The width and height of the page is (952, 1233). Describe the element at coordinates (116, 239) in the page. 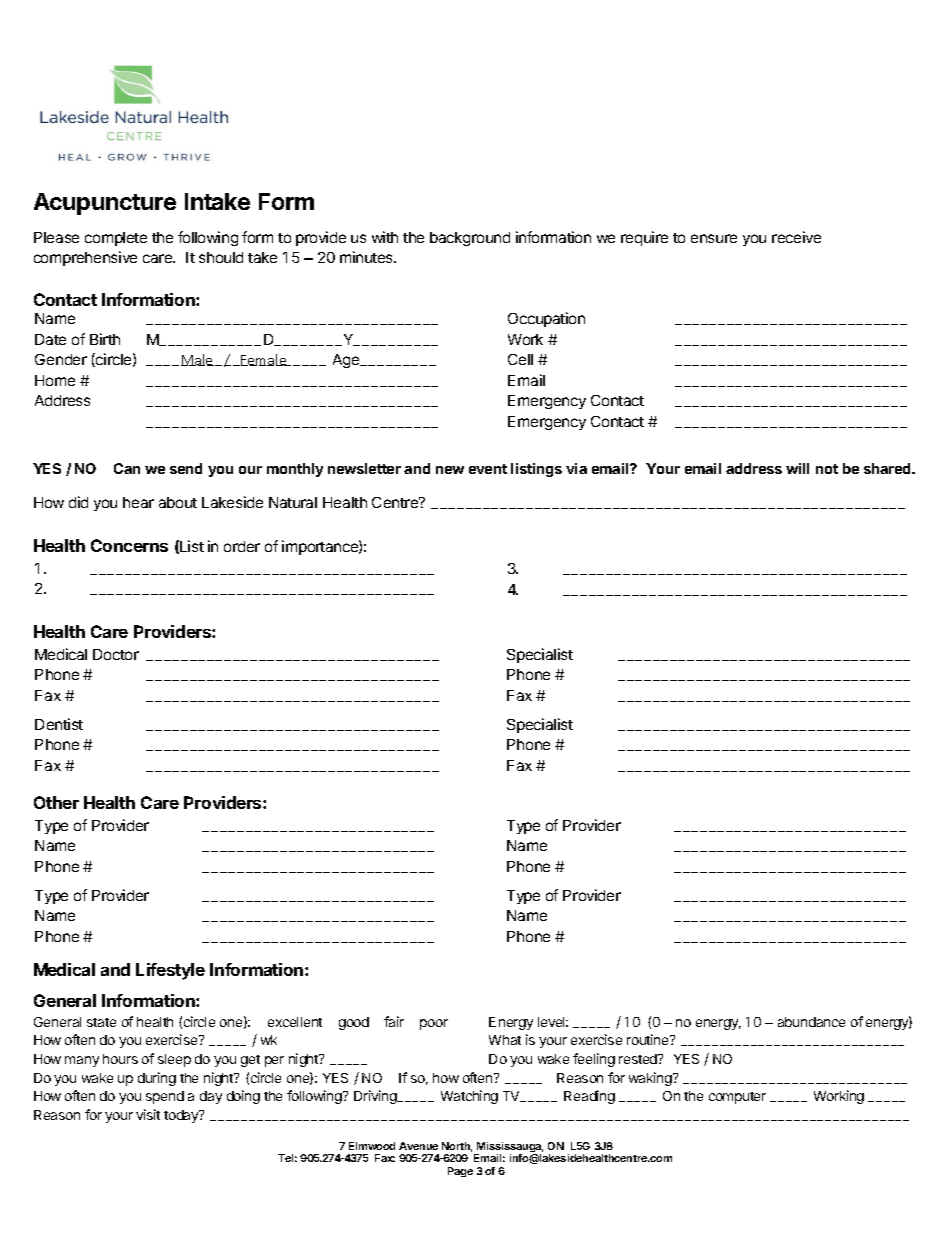

I see `complete` at that location.
